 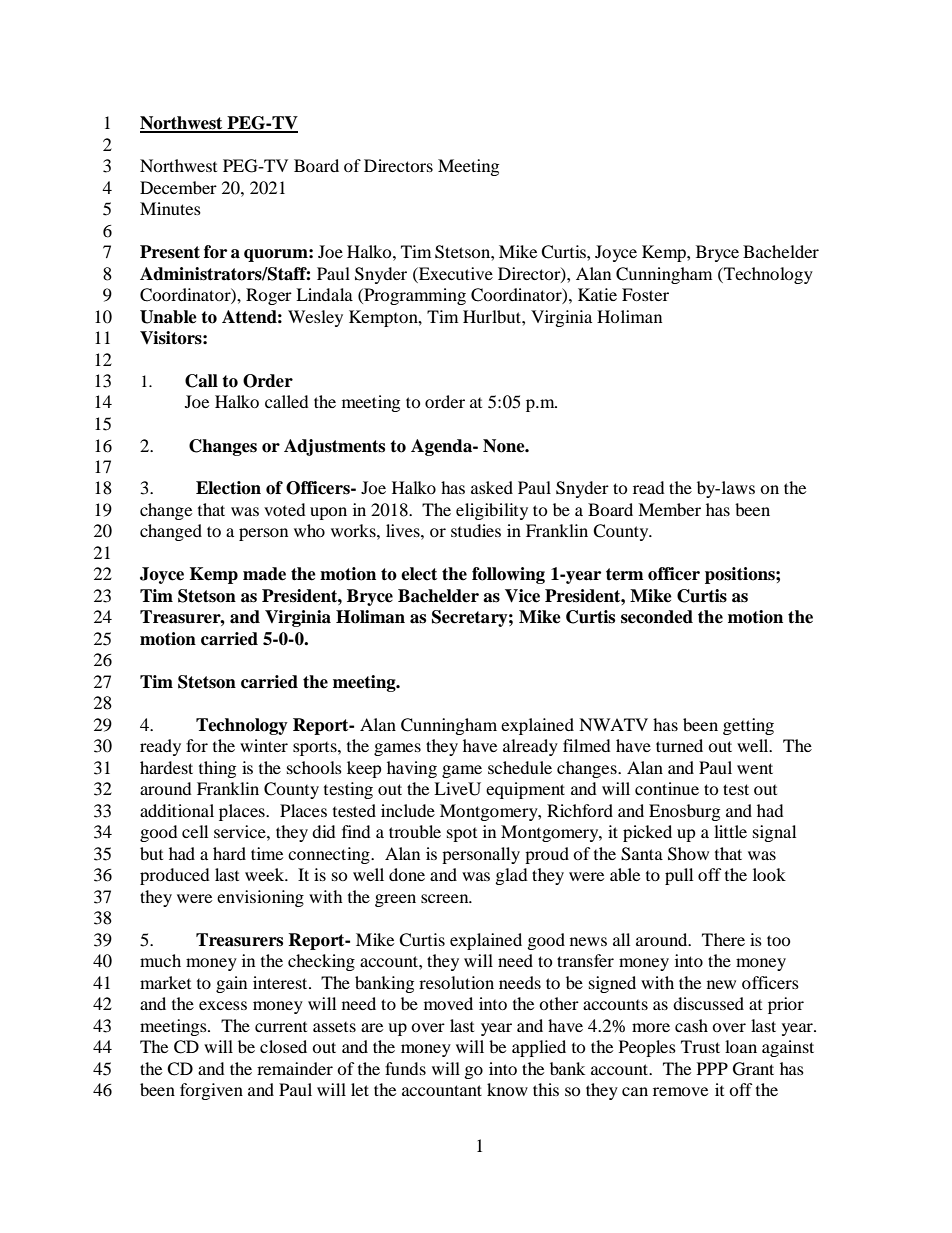 I want to click on following, so click(x=508, y=575).
